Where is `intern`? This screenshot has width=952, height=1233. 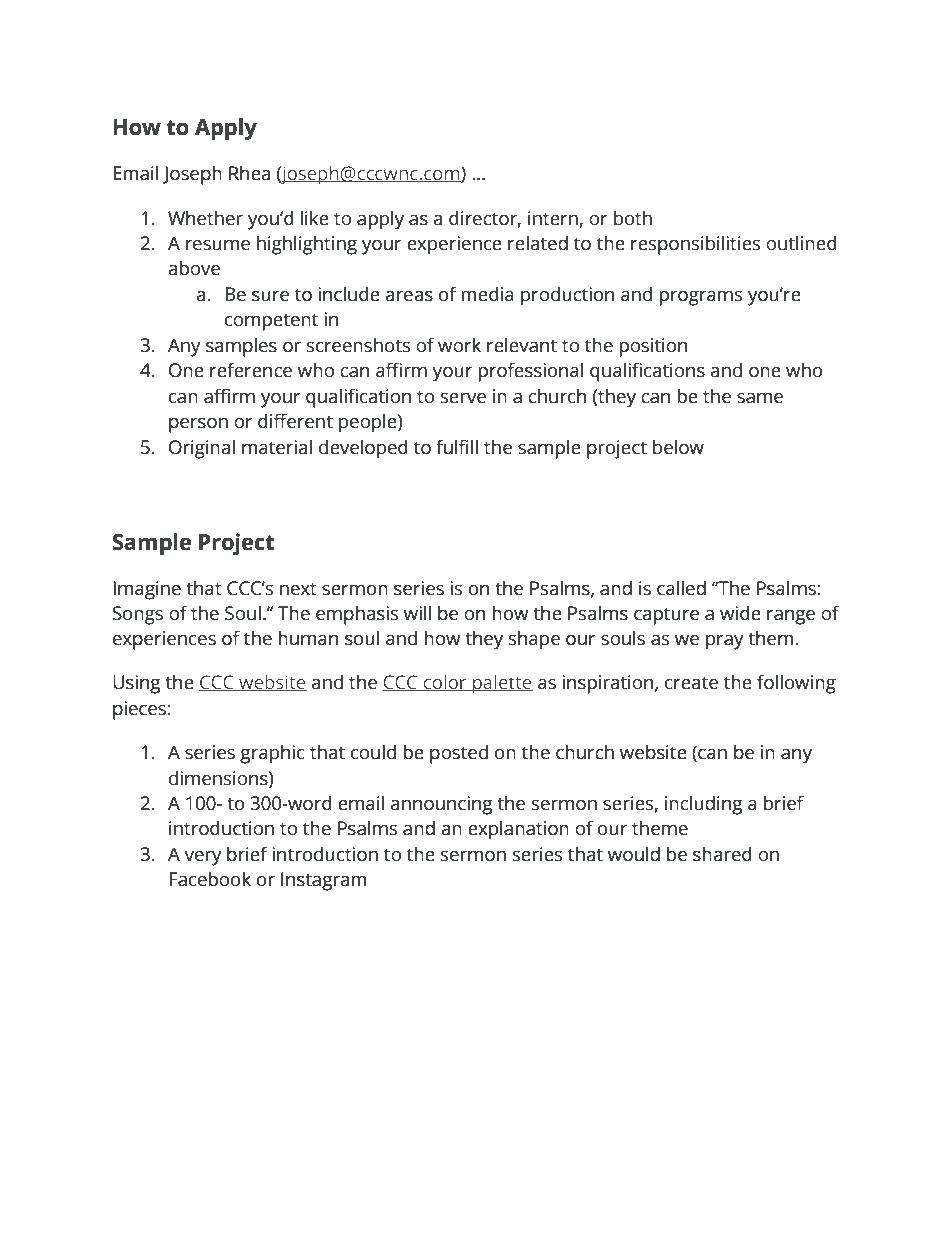
intern is located at coordinates (553, 218).
